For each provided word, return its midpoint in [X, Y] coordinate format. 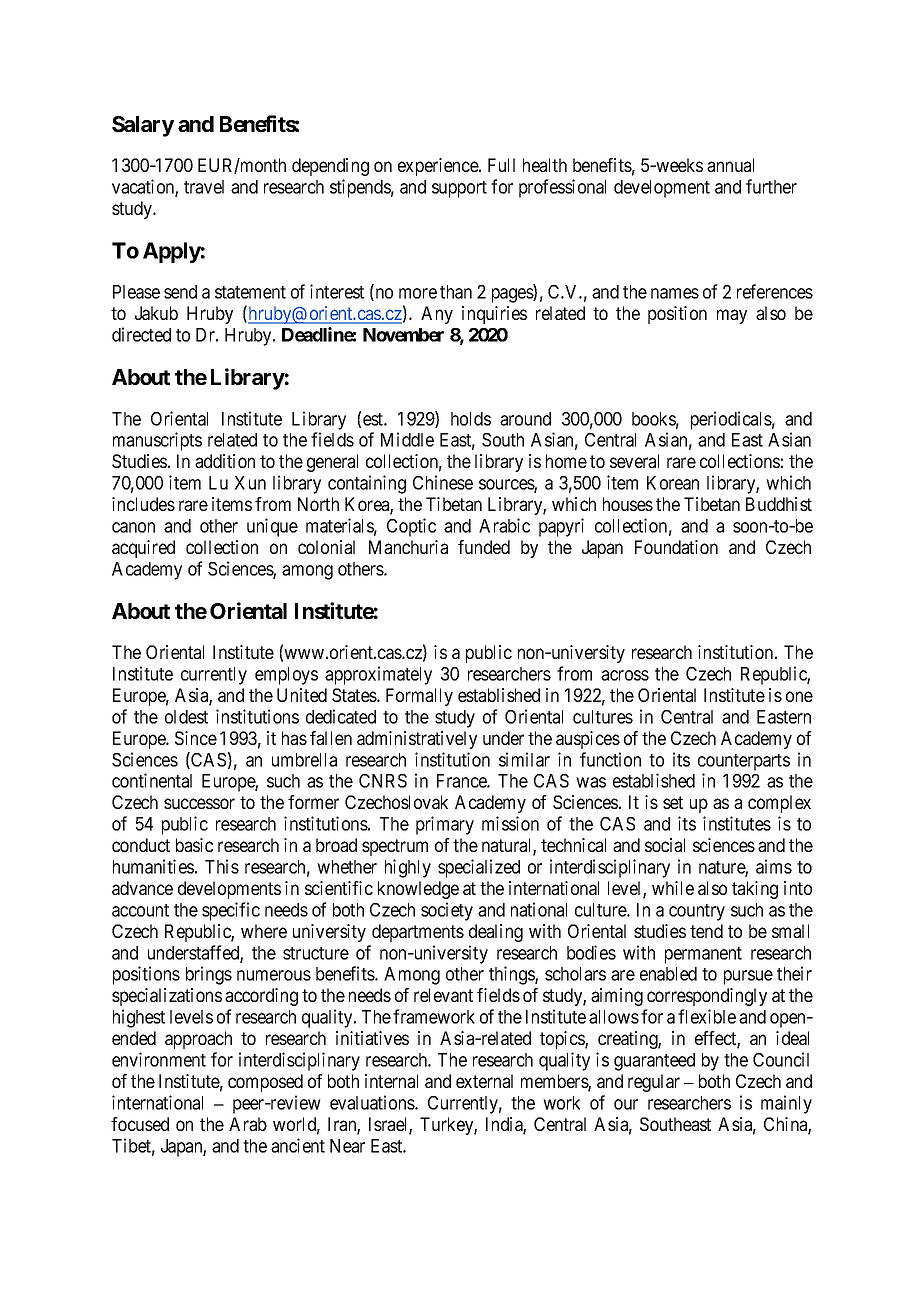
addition [225, 461]
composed [265, 1083]
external [484, 1081]
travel [204, 187]
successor [199, 803]
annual [730, 165]
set [673, 802]
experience [439, 167]
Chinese [443, 482]
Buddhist [779, 504]
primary [445, 825]
